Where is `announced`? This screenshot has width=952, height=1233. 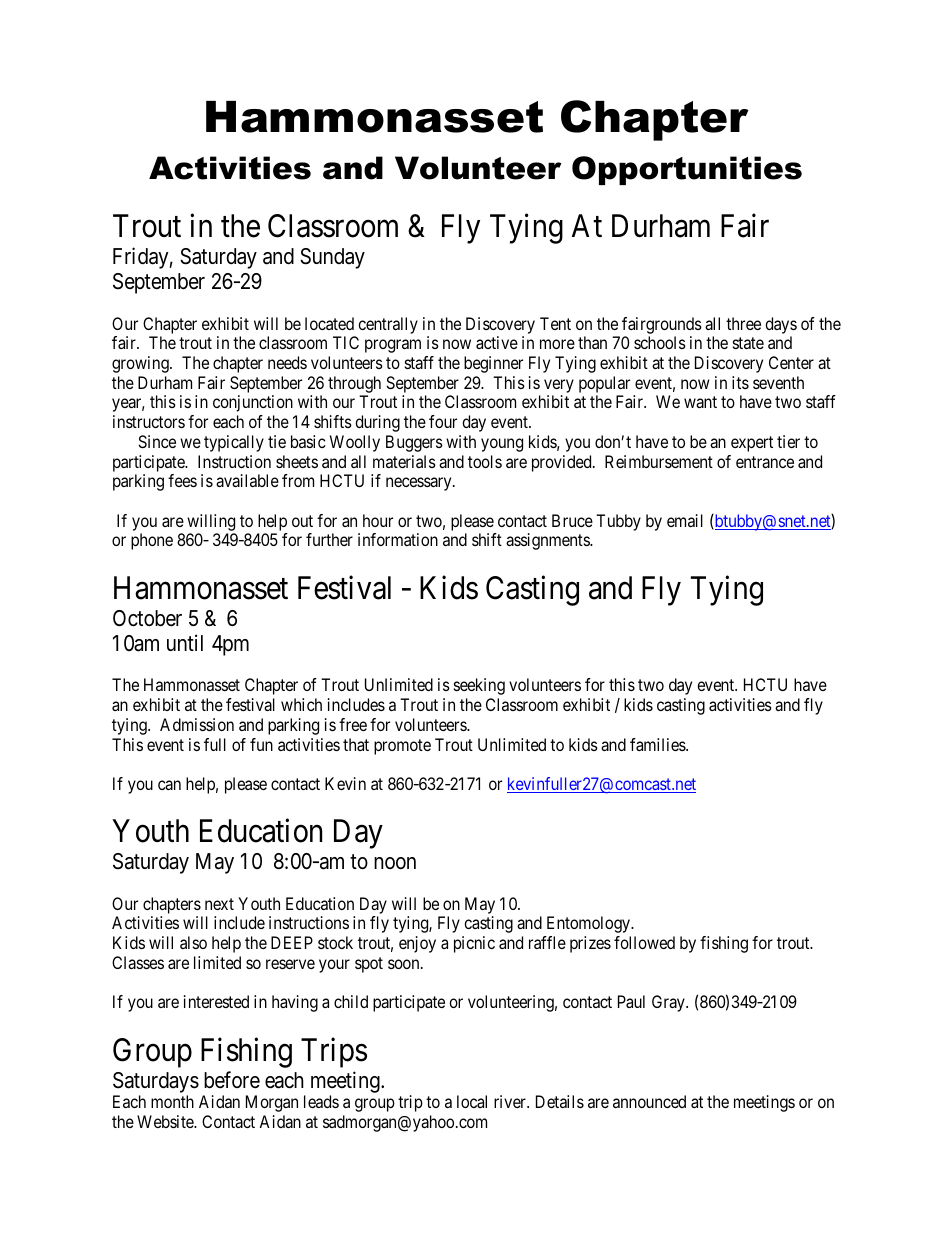
announced is located at coordinates (649, 1101).
